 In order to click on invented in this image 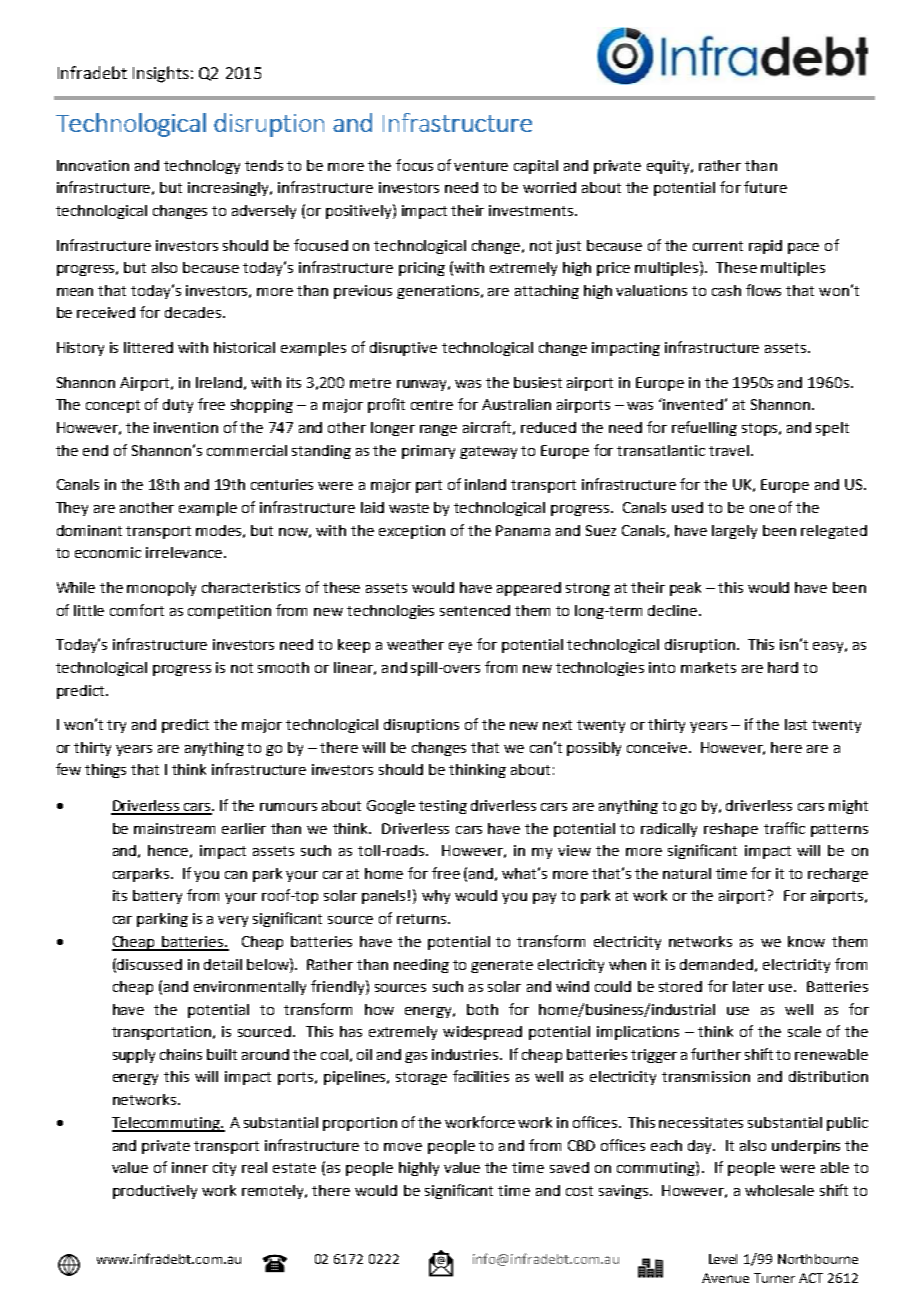, I will do `click(692, 404)`.
